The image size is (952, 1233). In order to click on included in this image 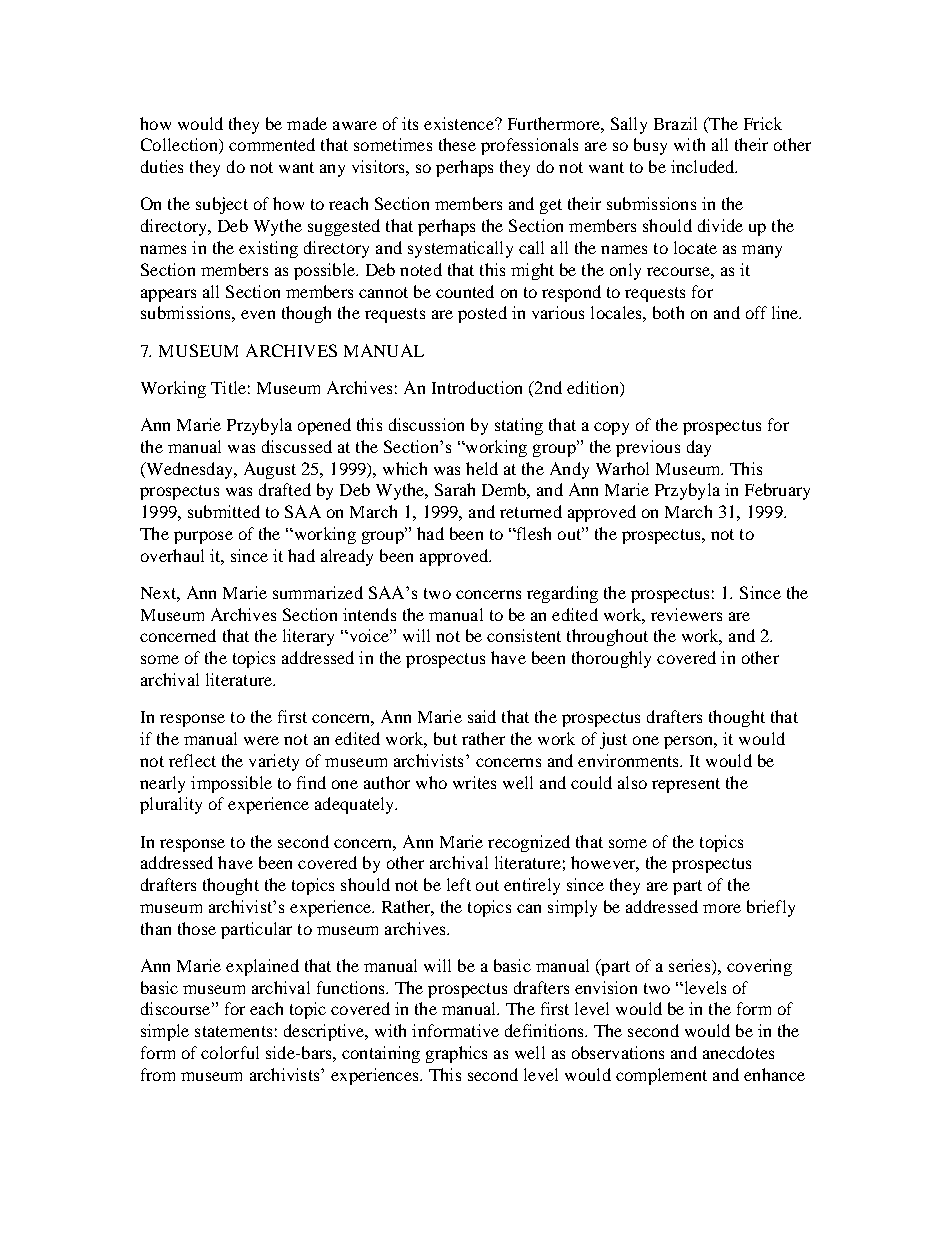, I will do `click(704, 166)`.
